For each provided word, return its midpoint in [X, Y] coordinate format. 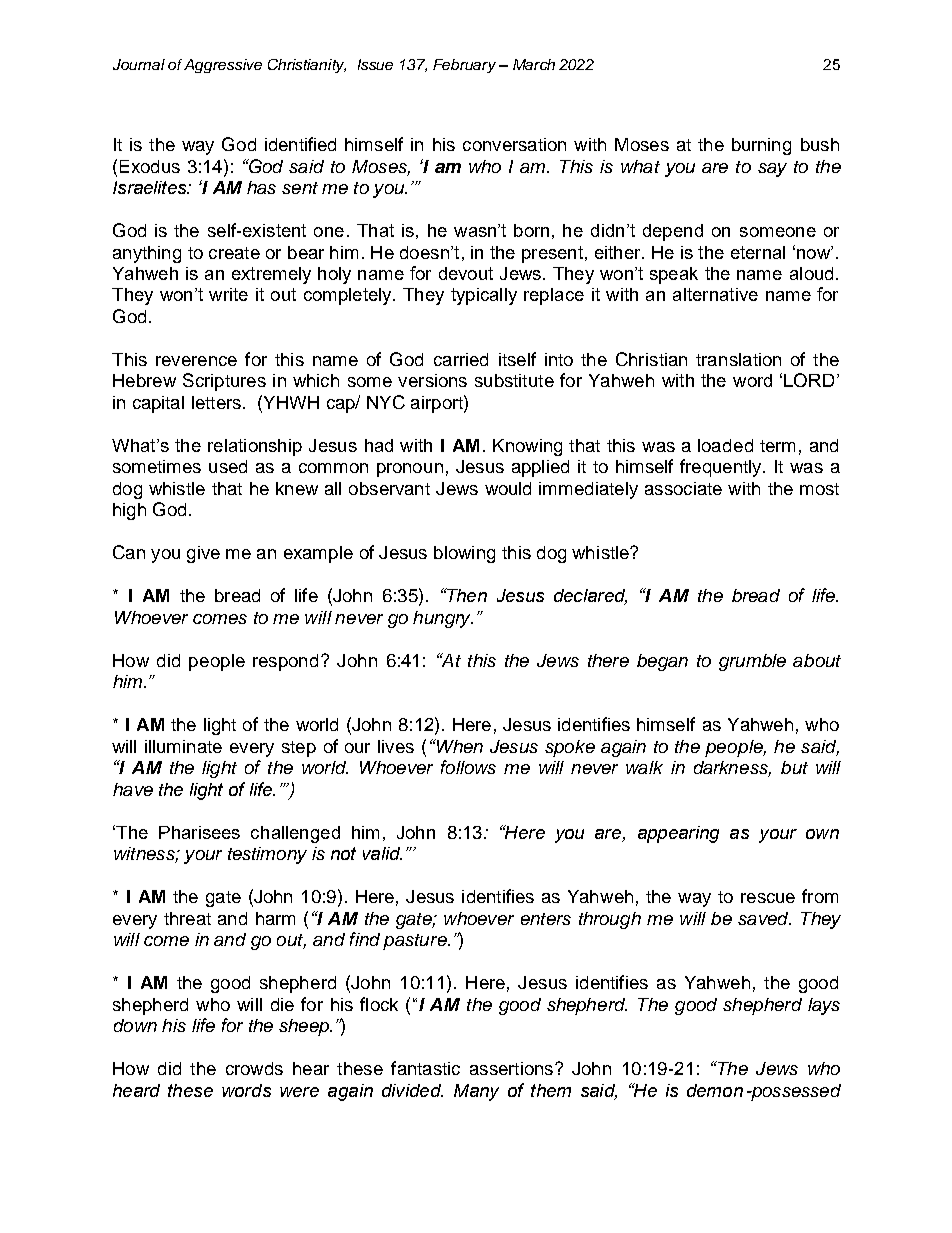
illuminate [183, 746]
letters [216, 402]
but [794, 767]
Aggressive [223, 66]
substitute [514, 380]
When [459, 746]
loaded [725, 445]
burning [761, 146]
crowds [254, 1068]
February [464, 66]
